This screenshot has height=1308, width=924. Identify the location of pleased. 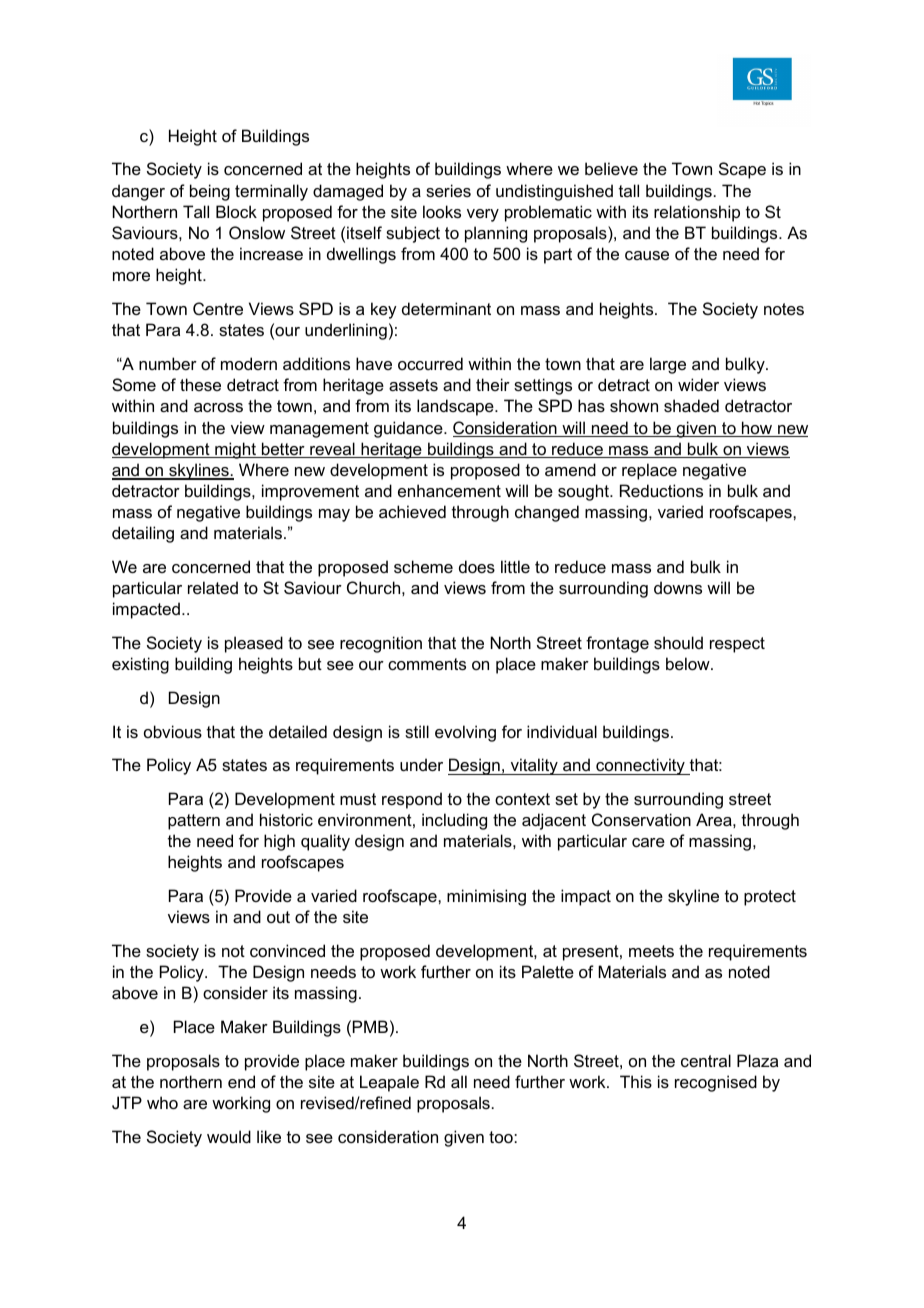
(254, 644).
